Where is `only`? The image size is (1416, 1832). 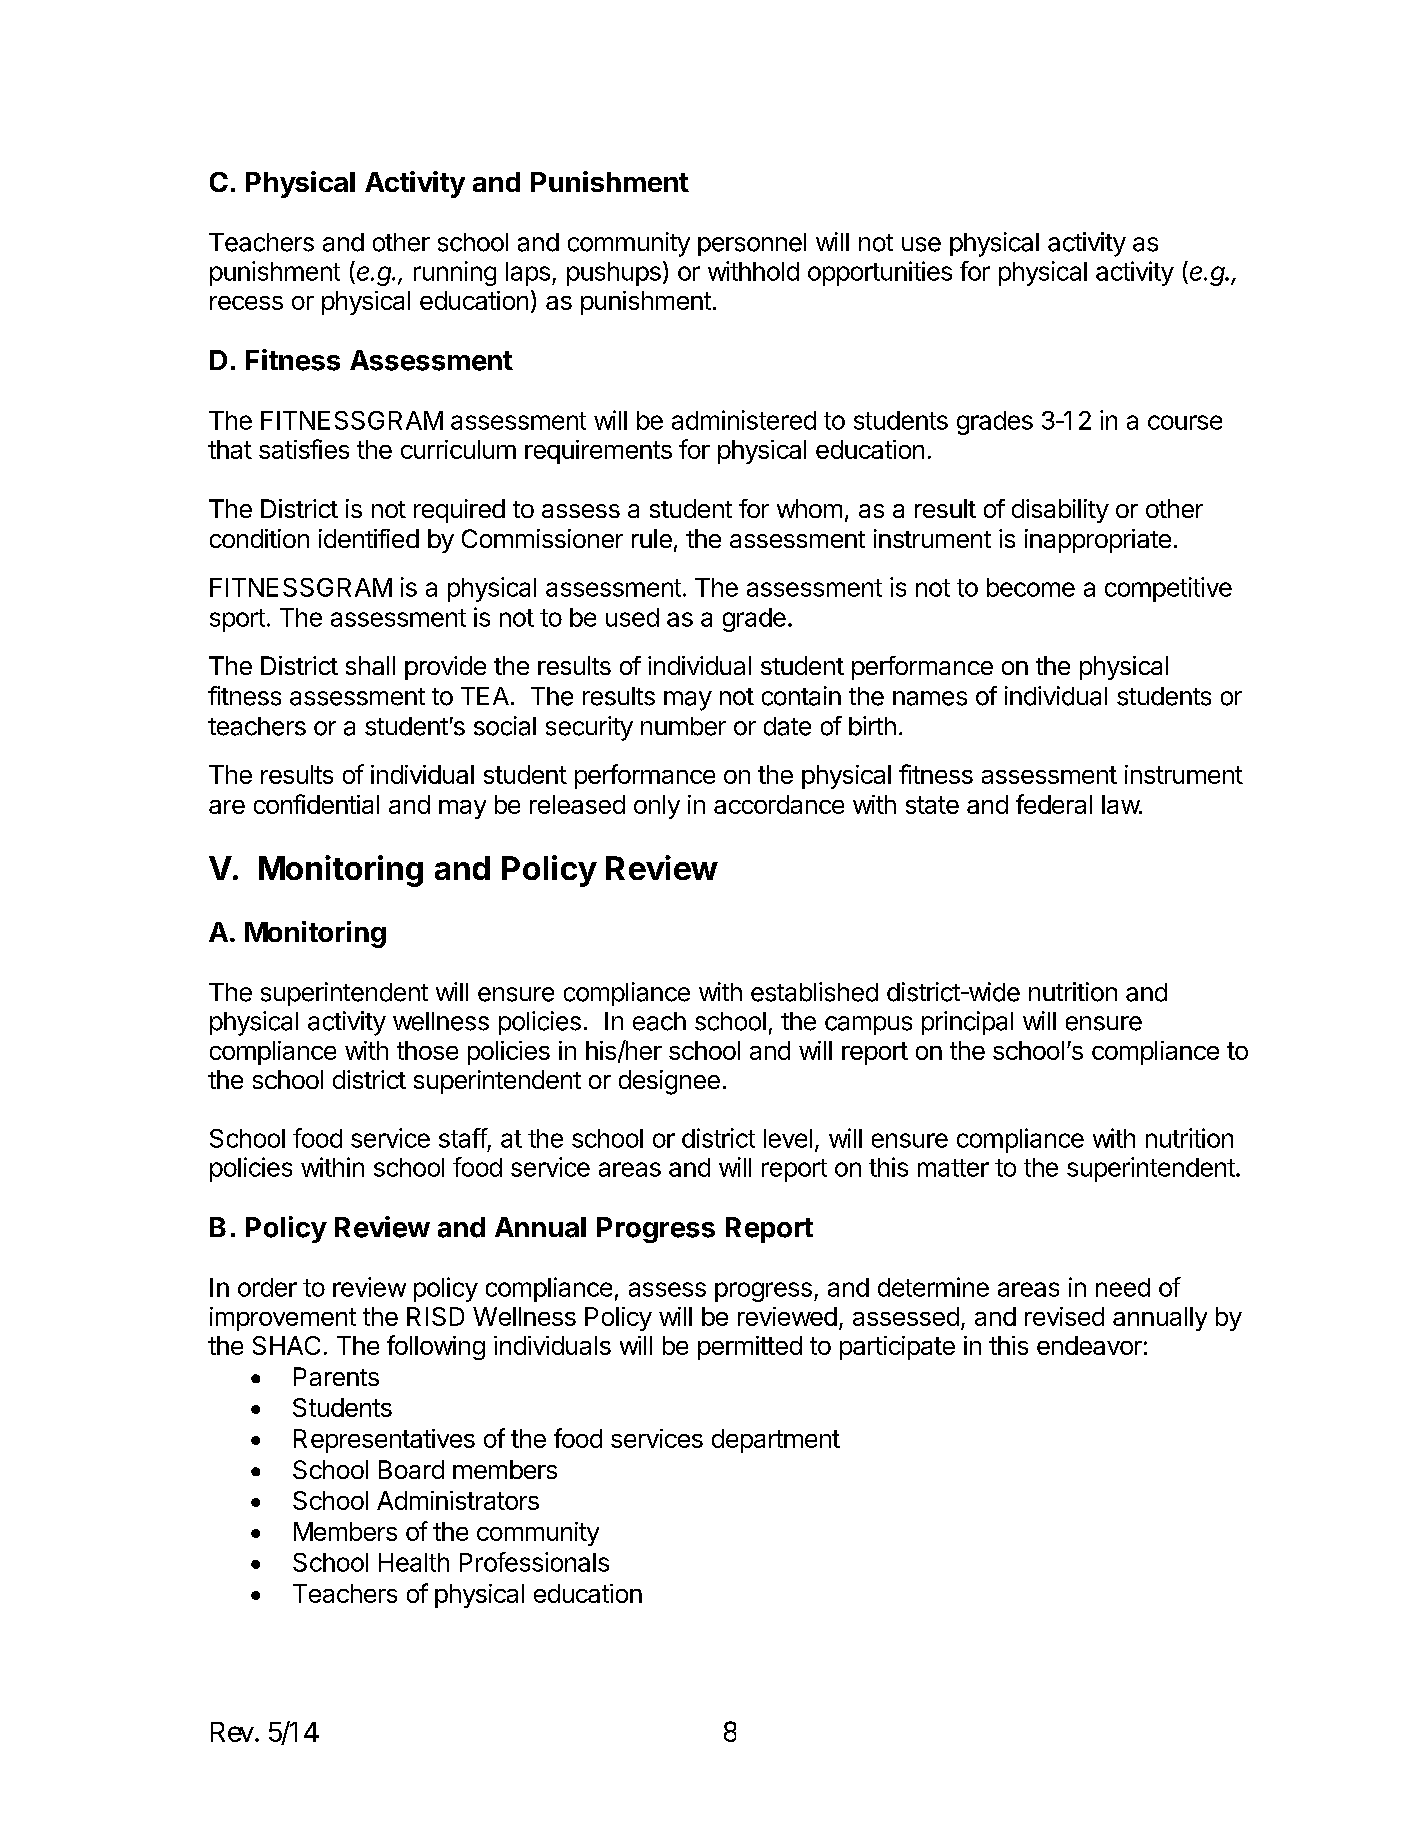 only is located at coordinates (657, 807).
